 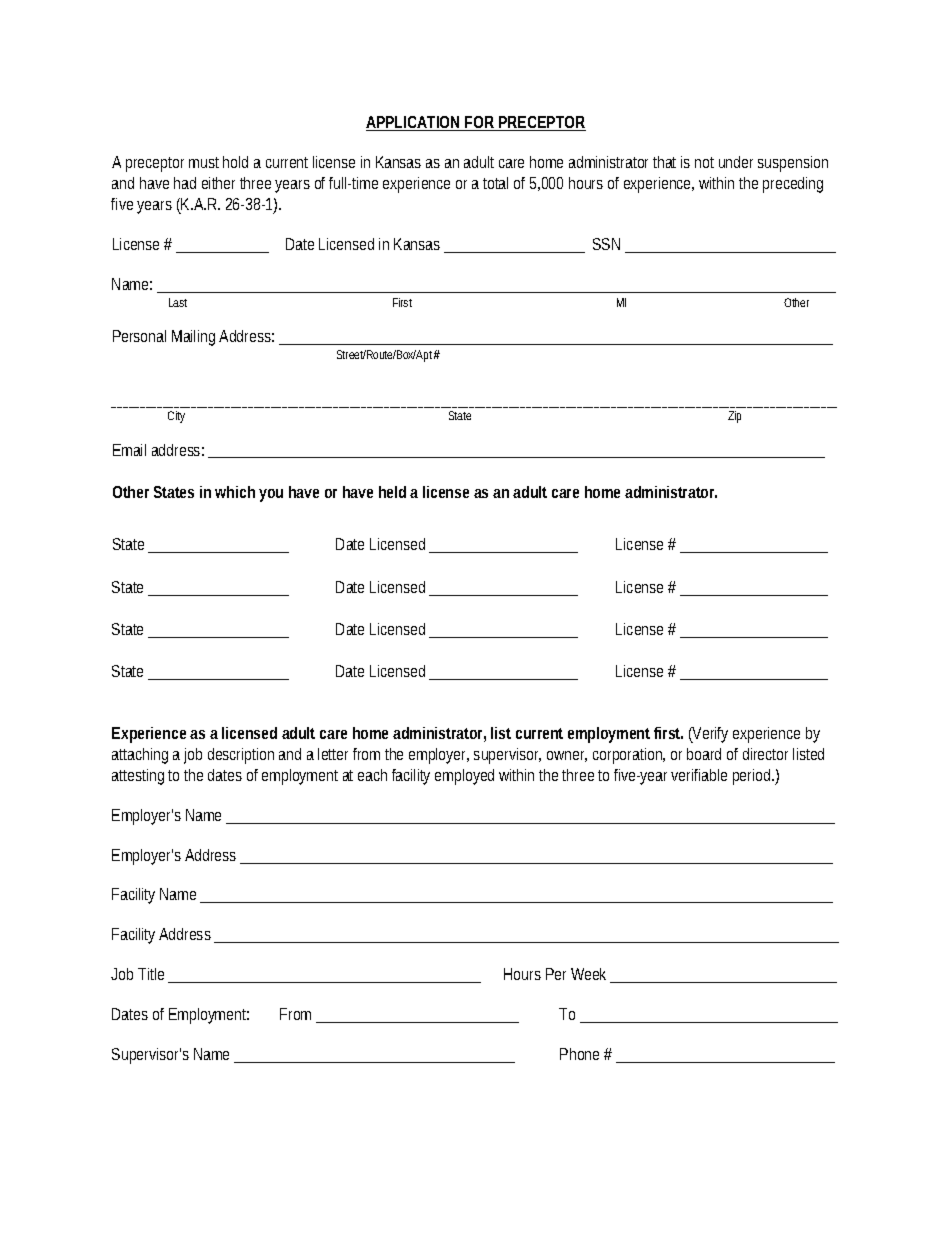 I want to click on Verify, so click(x=709, y=735).
